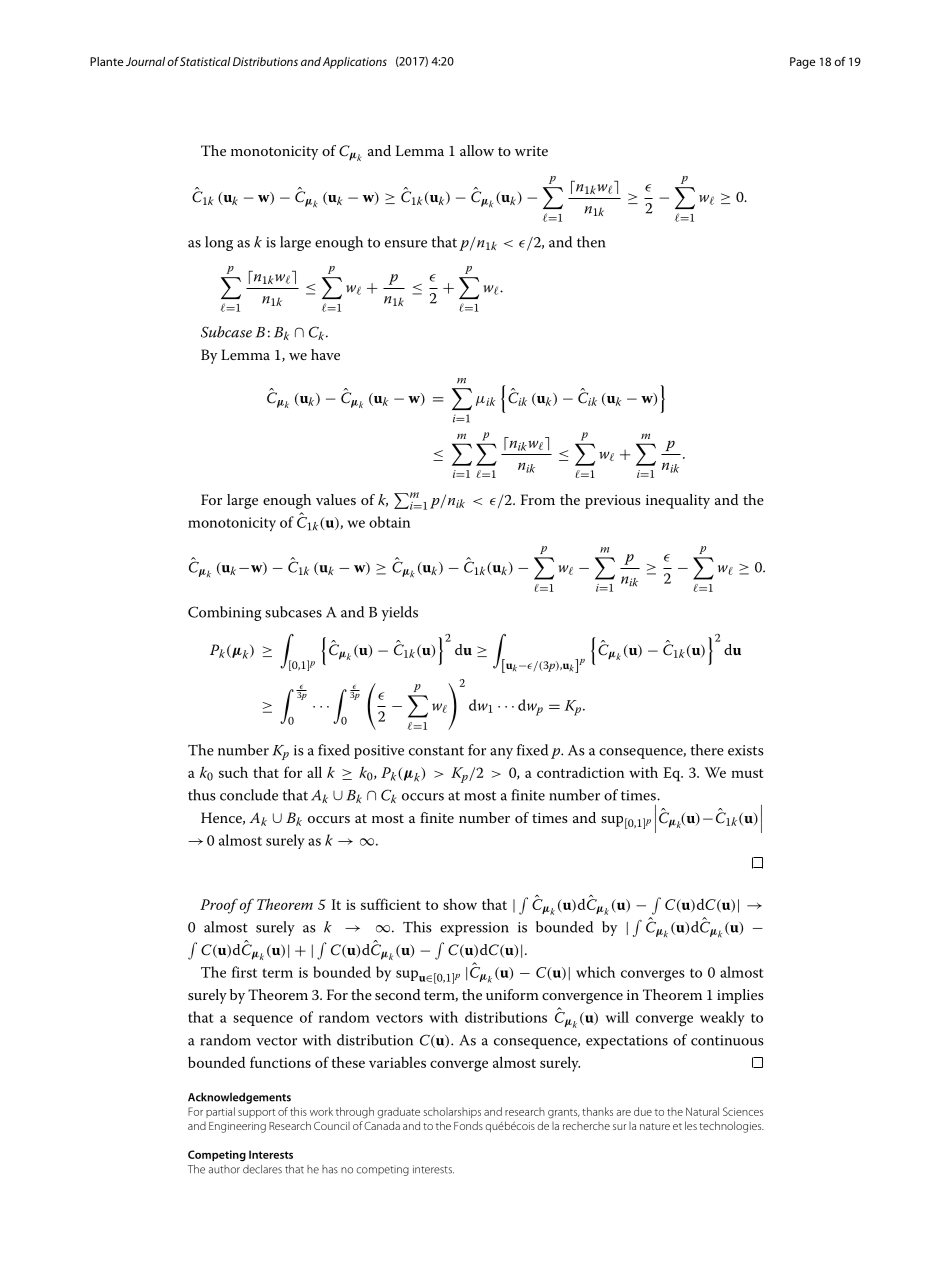 This image has height=1271, width=952. Describe the element at coordinates (477, 150) in the image. I see `allow` at that location.
